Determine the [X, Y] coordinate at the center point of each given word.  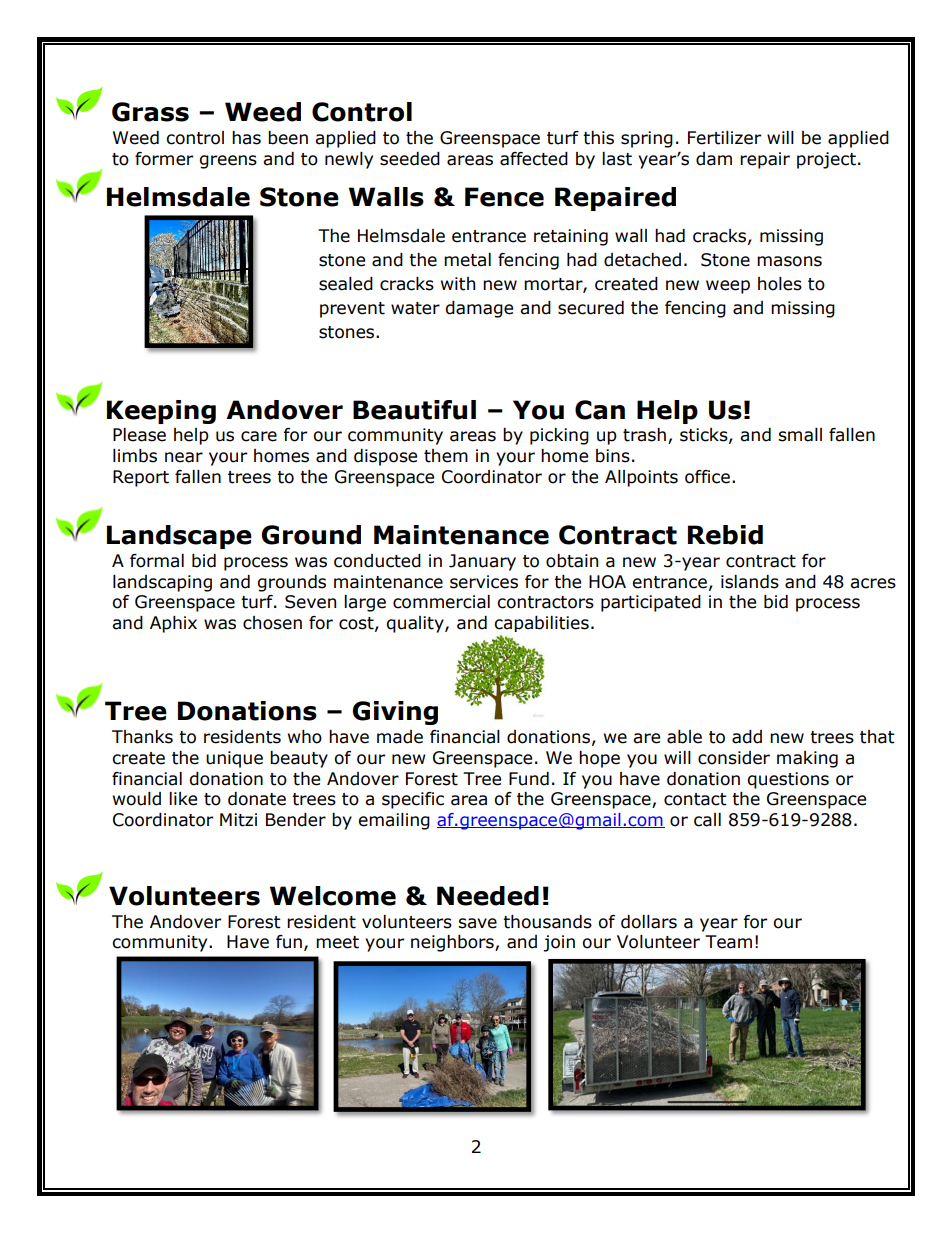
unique [234, 759]
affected [534, 159]
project [826, 160]
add [747, 737]
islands [750, 582]
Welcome [333, 896]
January [482, 562]
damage [479, 309]
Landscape [179, 537]
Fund [529, 779]
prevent [352, 310]
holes [780, 284]
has [246, 138]
